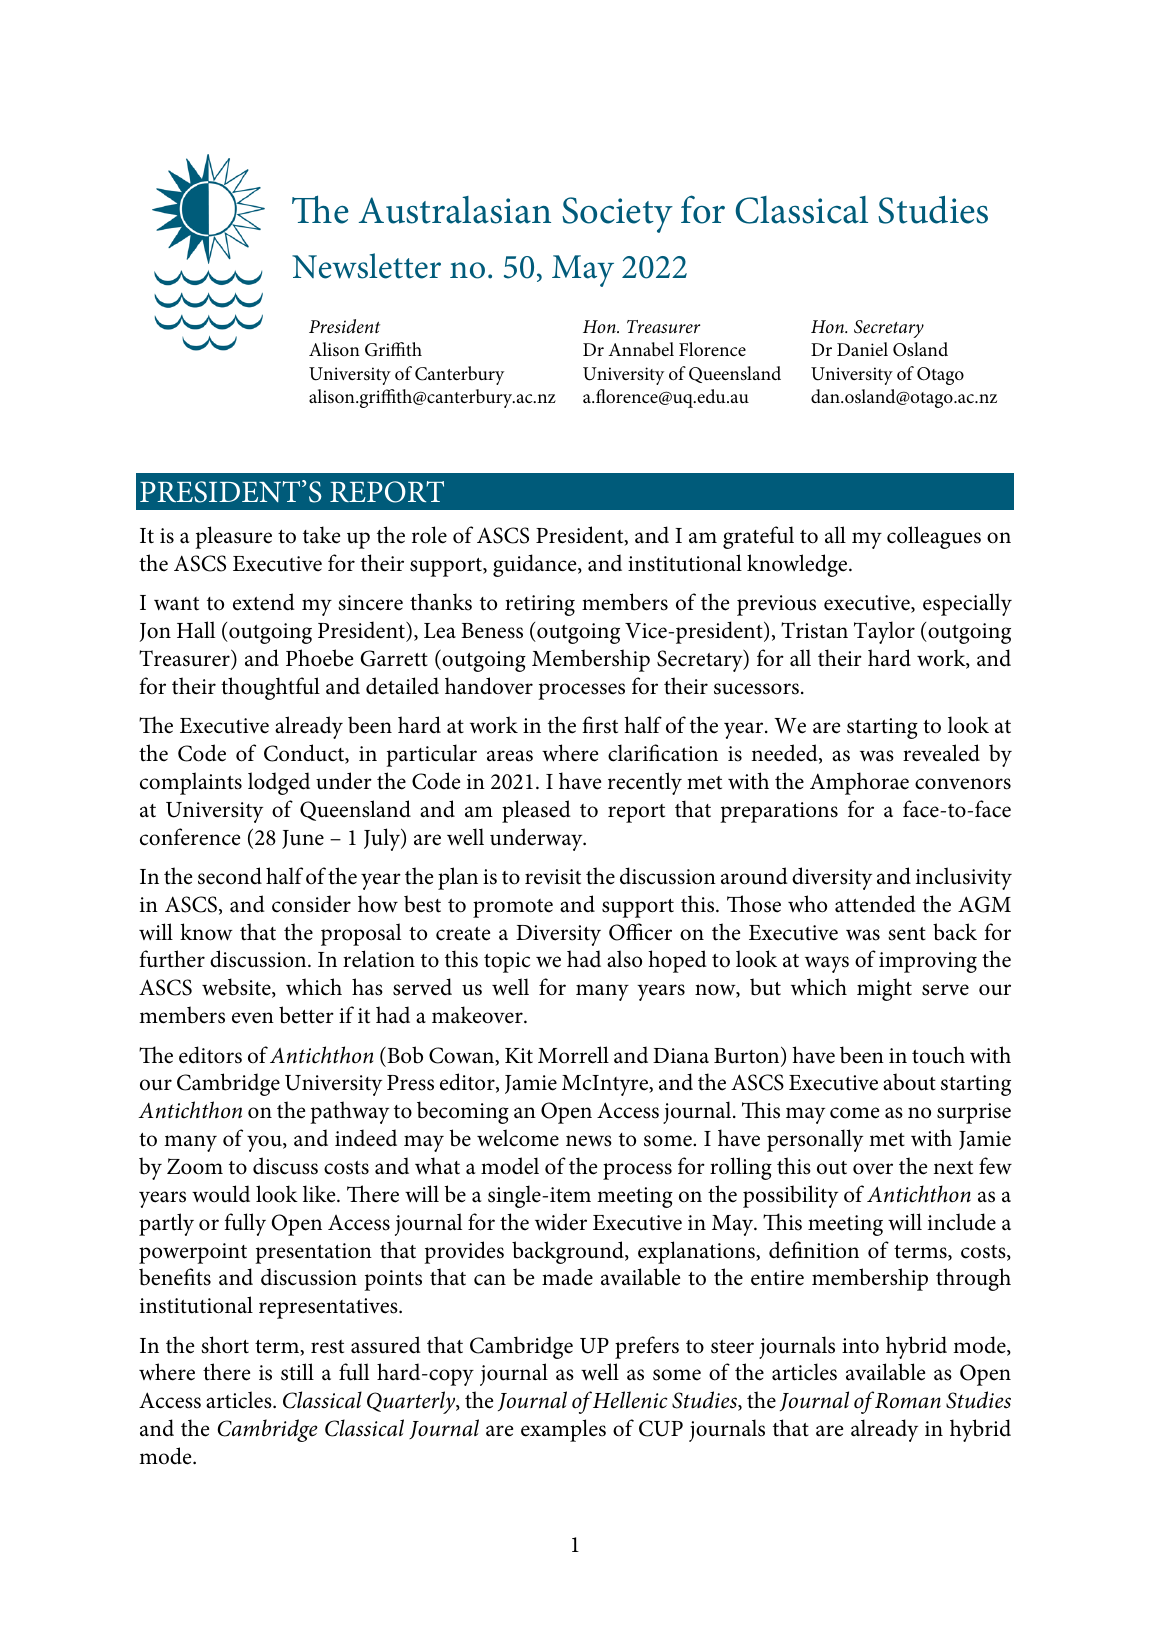 The height and width of the screenshot is (1628, 1150). What do you see at coordinates (617, 215) in the screenshot?
I see `Society` at bounding box center [617, 215].
